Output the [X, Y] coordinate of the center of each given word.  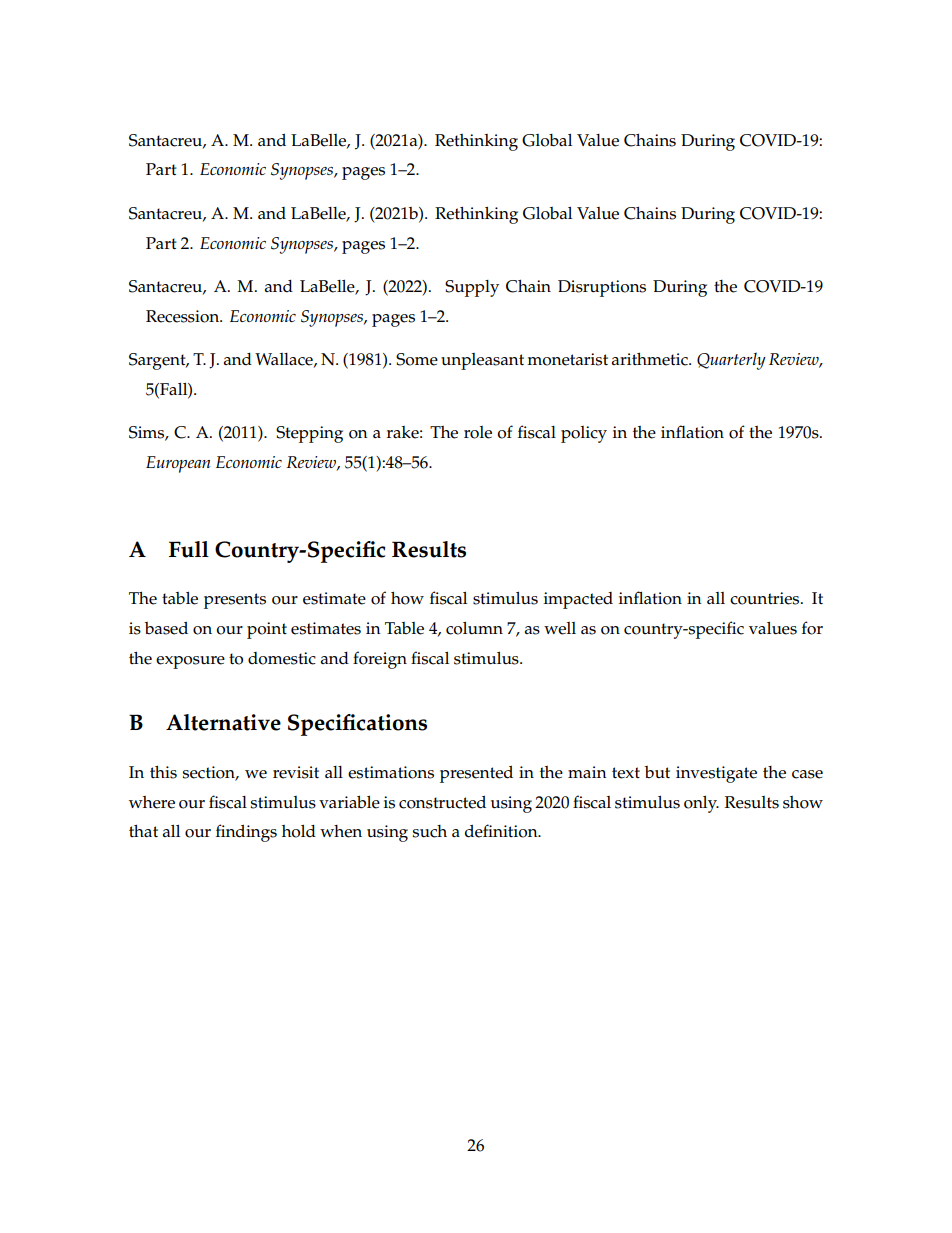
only [701, 804]
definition [502, 831]
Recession [184, 316]
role [478, 432]
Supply [472, 288]
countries [766, 598]
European [178, 464]
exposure [190, 662]
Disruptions [602, 288]
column [474, 628]
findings [246, 833]
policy [584, 434]
